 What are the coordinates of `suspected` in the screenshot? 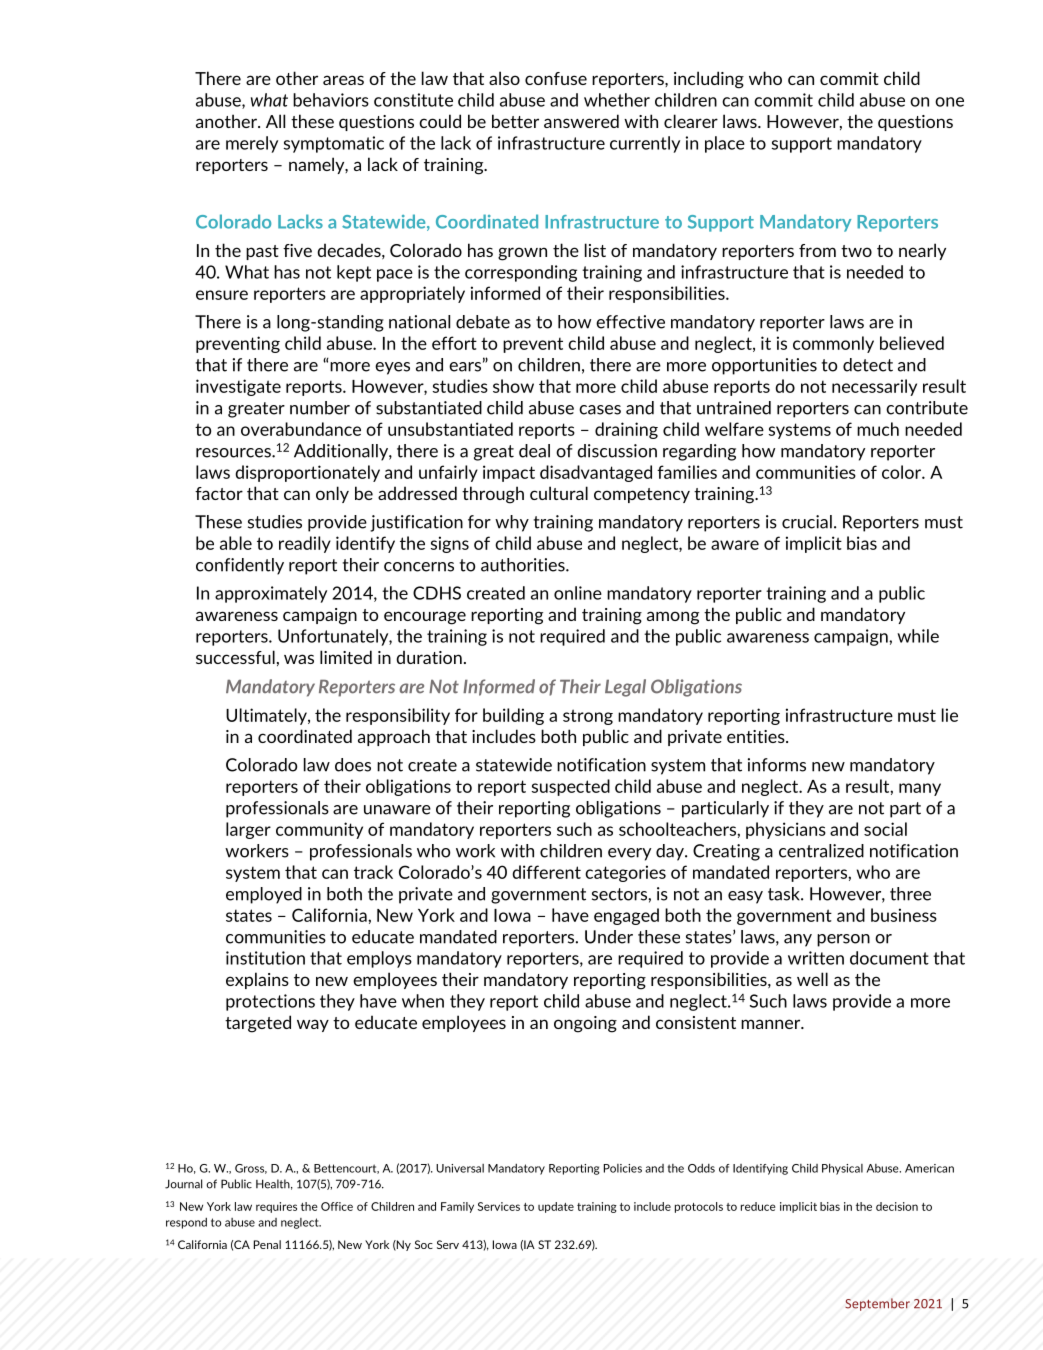 It's located at (571, 787).
